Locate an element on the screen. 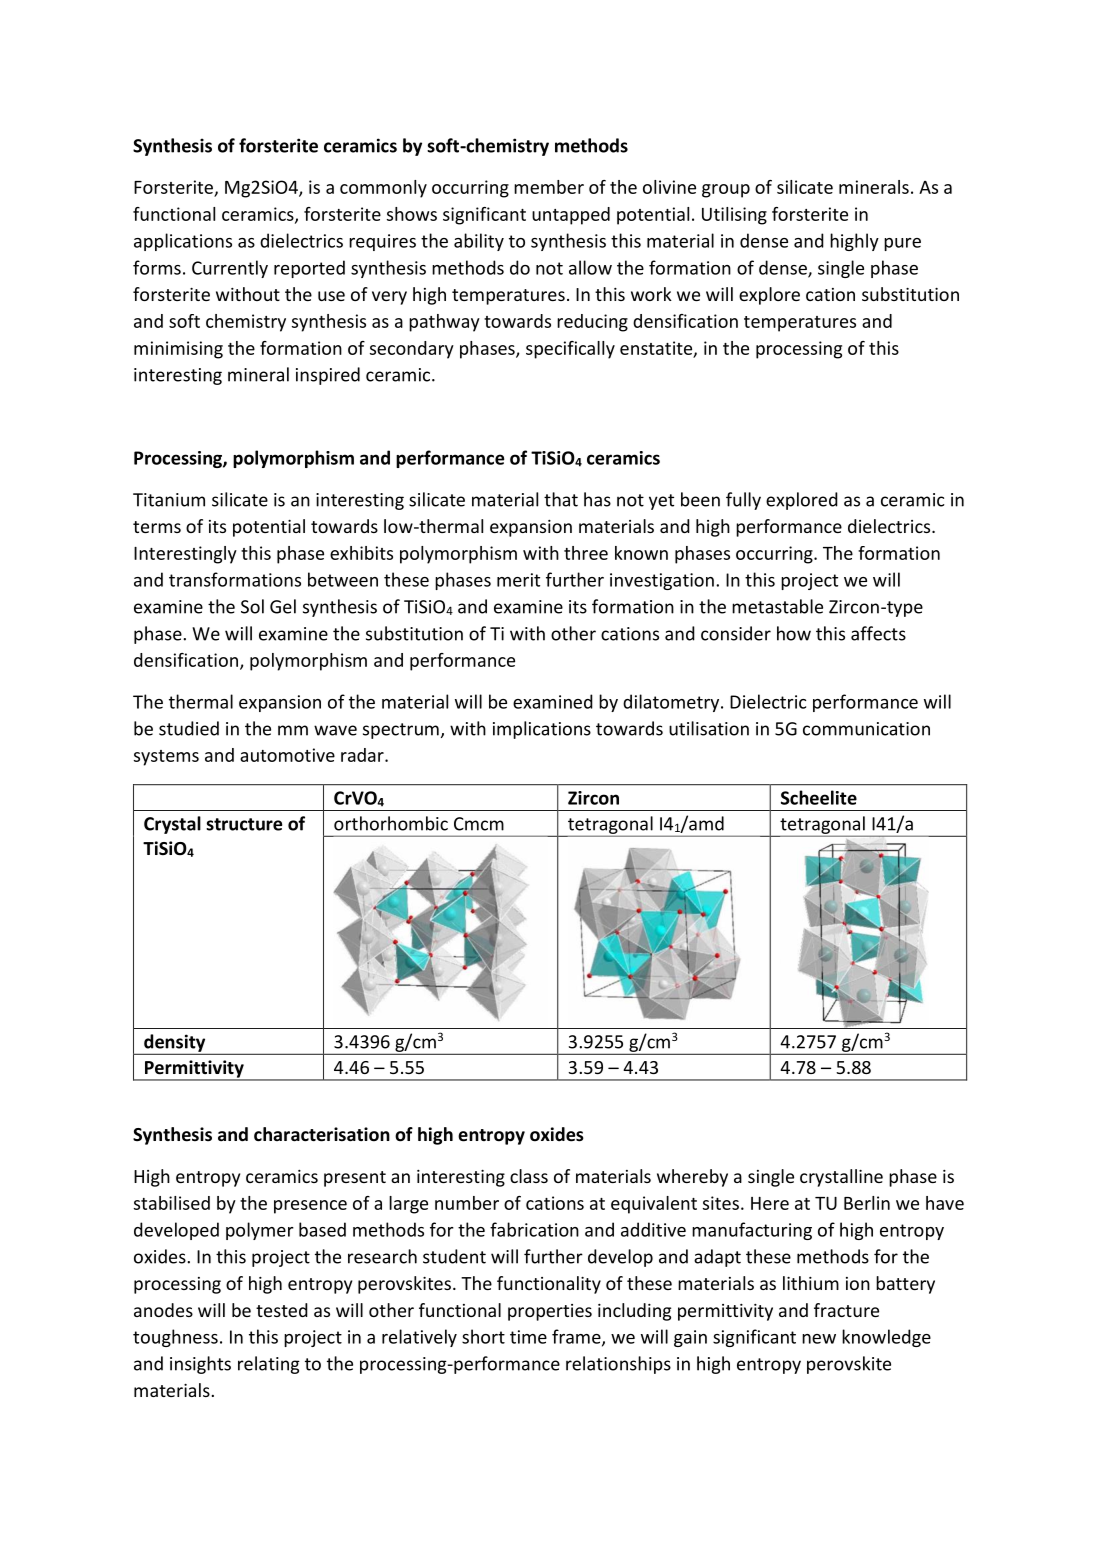  untapped is located at coordinates (571, 216).
